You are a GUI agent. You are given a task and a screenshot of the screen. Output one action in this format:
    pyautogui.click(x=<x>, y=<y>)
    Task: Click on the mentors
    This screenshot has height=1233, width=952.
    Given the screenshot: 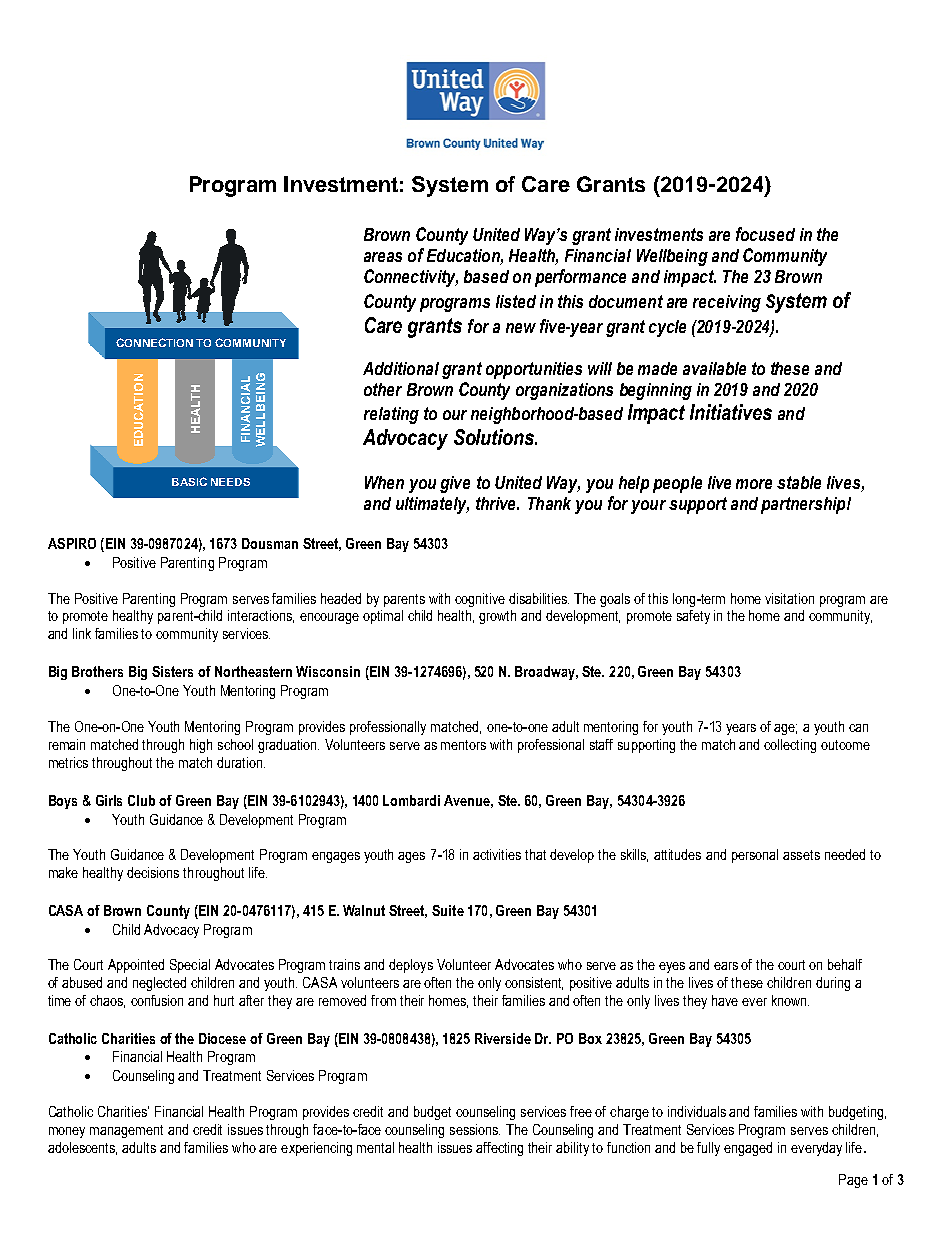 What is the action you would take?
    pyautogui.click(x=463, y=745)
